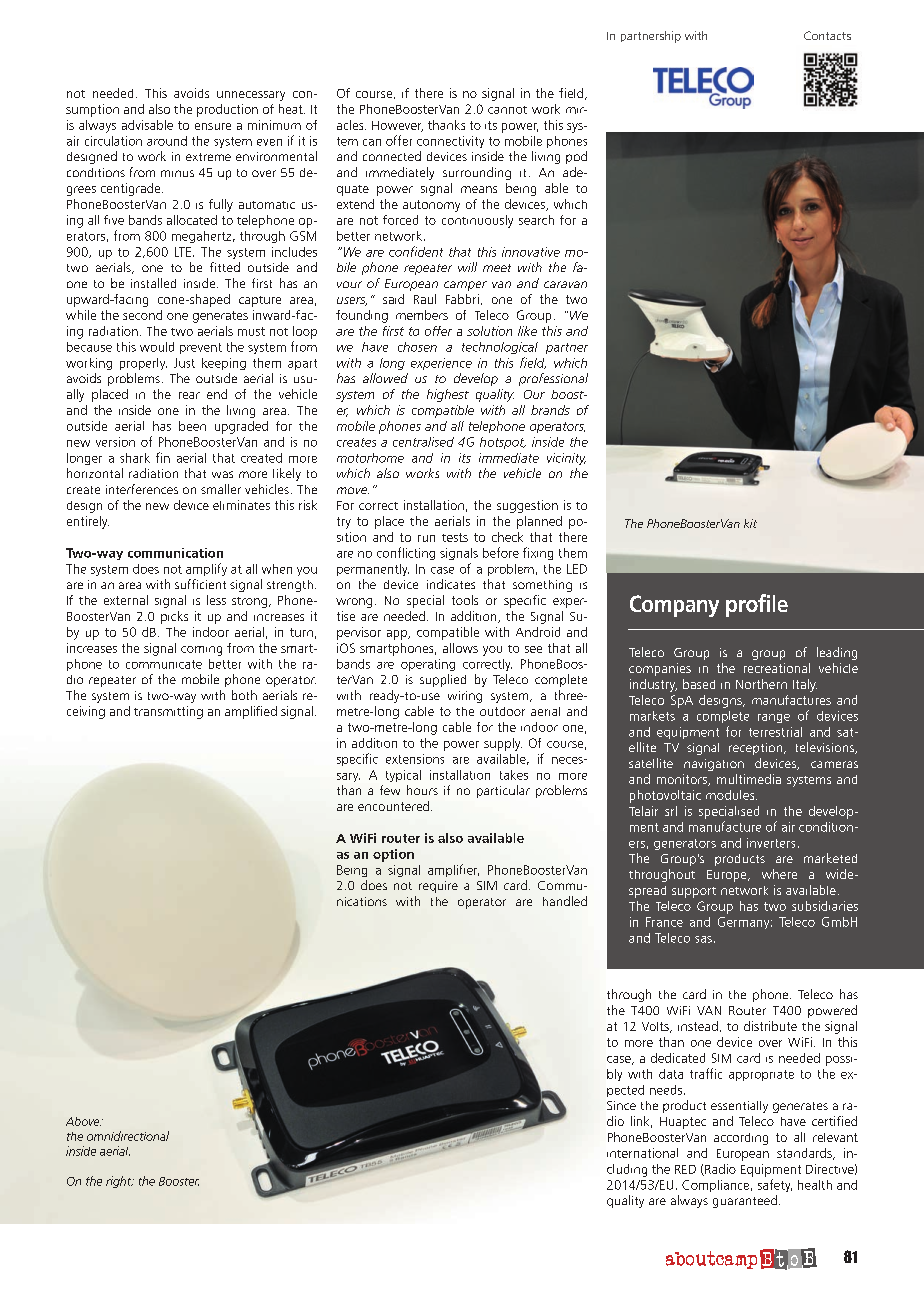 The height and width of the image is (1308, 924). I want to click on right, so click(120, 1182).
